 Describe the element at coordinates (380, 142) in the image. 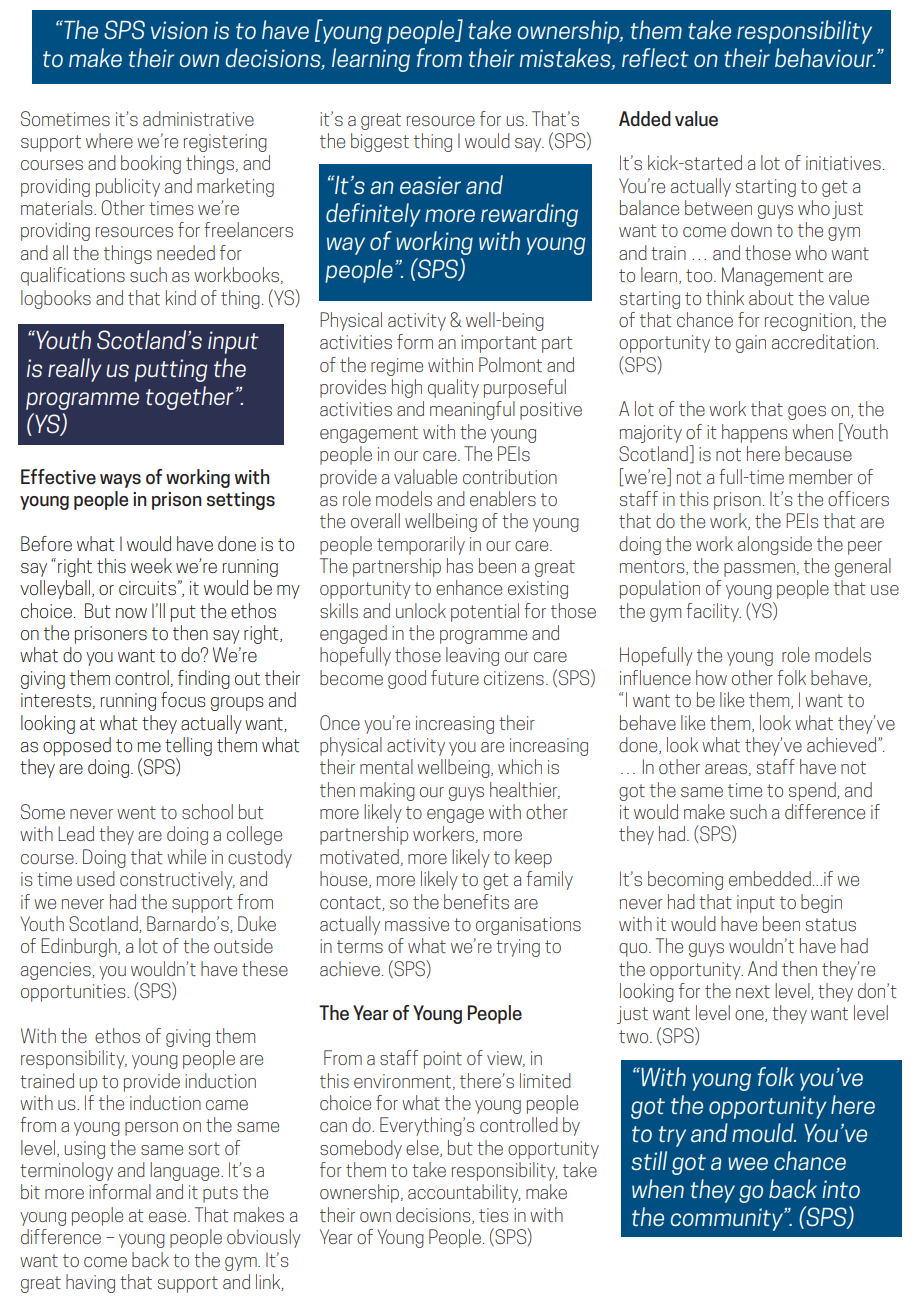

I see `biggest` at that location.
